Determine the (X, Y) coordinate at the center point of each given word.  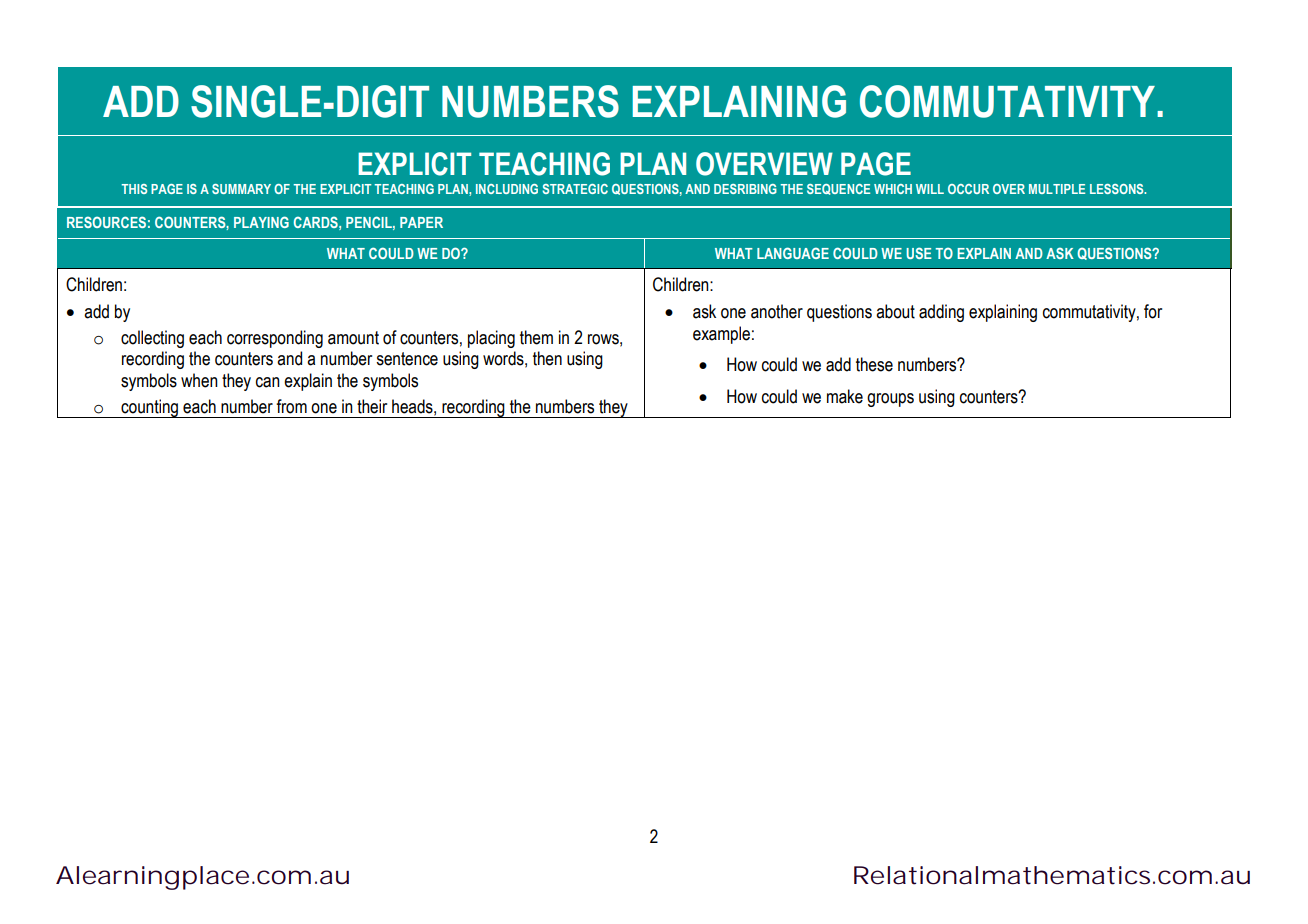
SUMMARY (241, 189)
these (874, 364)
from (291, 406)
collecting (152, 339)
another (777, 311)
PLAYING (261, 222)
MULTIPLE (1057, 189)
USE (919, 253)
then (547, 358)
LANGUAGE (793, 253)
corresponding (275, 339)
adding (941, 313)
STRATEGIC (575, 189)
